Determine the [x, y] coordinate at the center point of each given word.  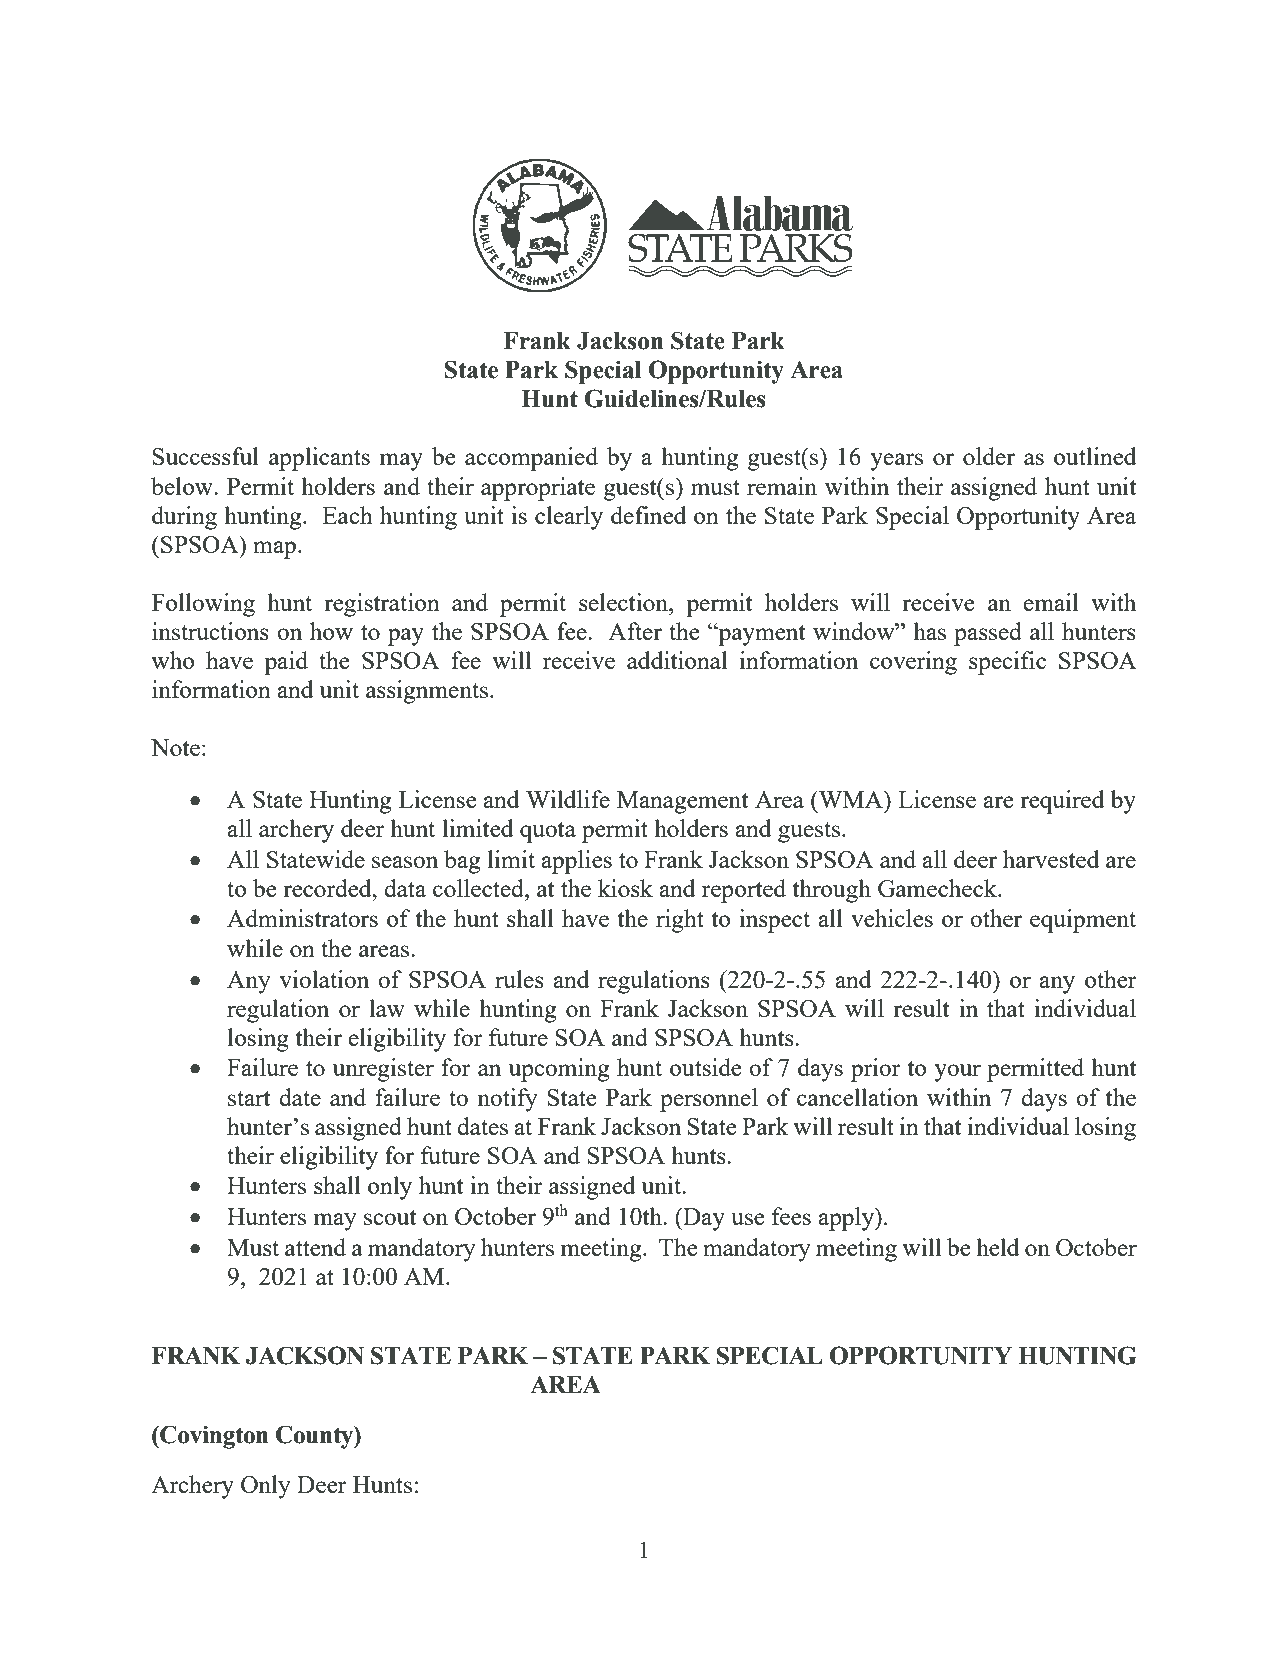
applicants [319, 459]
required [1062, 802]
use [748, 1219]
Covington [213, 1437]
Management [682, 802]
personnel [709, 1100]
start [249, 1098]
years [896, 462]
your [957, 1073]
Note [175, 747]
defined [648, 515]
